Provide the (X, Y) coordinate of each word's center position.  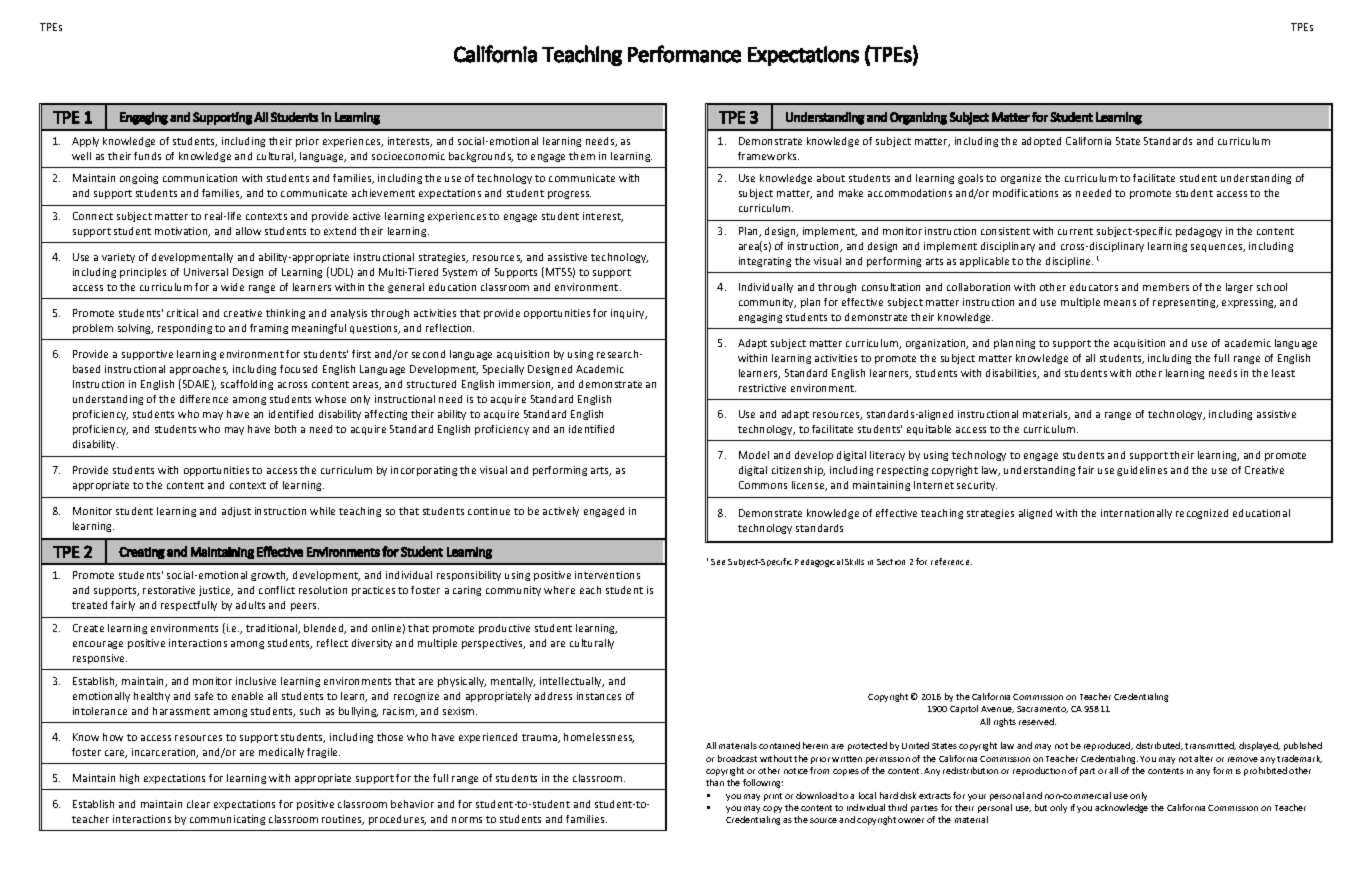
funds (147, 156)
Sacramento (1042, 709)
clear (198, 804)
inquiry (629, 314)
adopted (1041, 142)
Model (754, 455)
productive (504, 629)
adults (250, 605)
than (715, 782)
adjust (236, 512)
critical (182, 313)
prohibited (1265, 771)
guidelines (1142, 471)
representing (1185, 303)
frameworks (768, 156)
